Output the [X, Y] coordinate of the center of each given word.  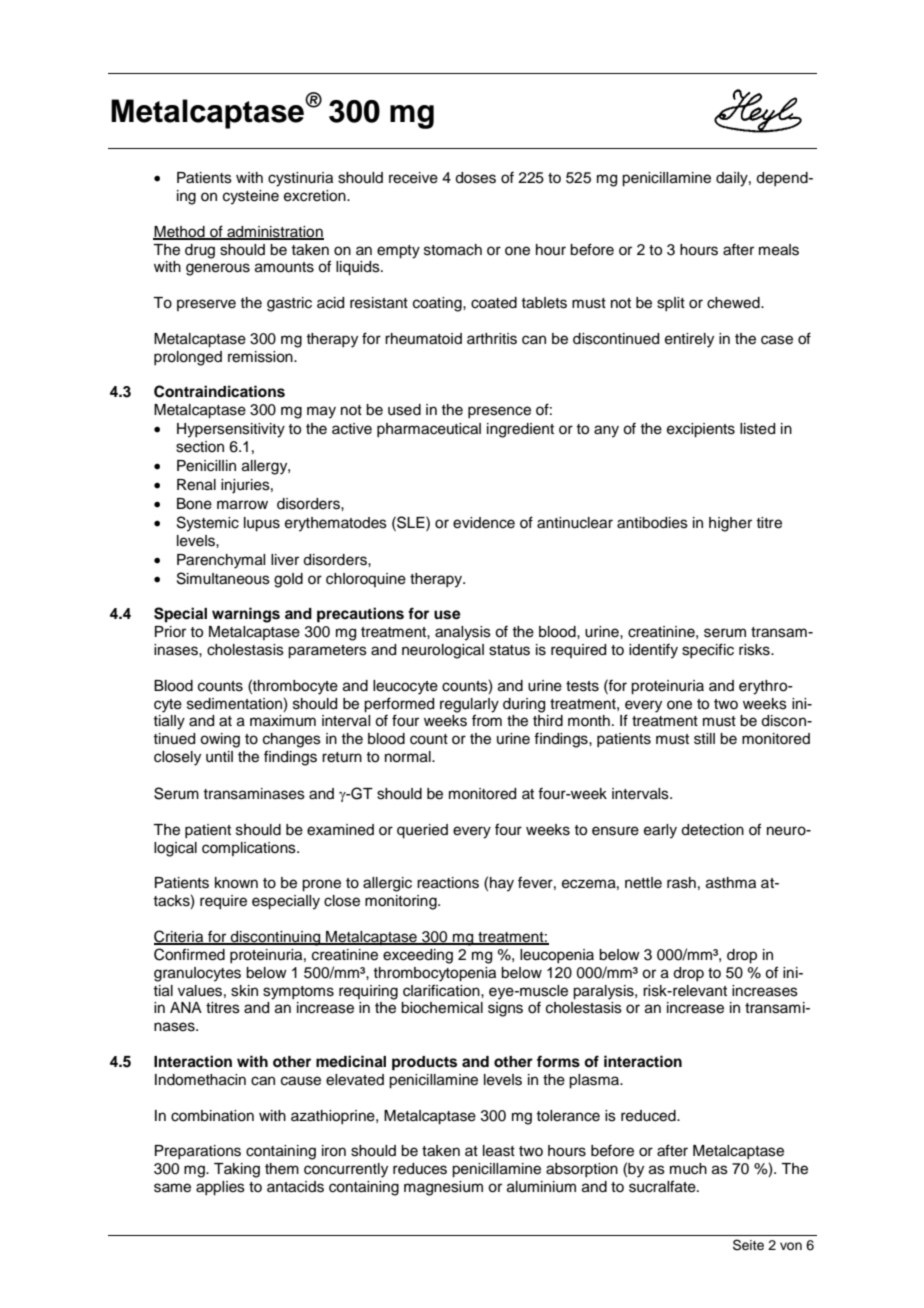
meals [779, 250]
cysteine [251, 197]
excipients [701, 430]
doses [475, 178]
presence [499, 412]
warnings [246, 615]
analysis [463, 633]
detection [712, 830]
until [219, 757]
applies [220, 1188]
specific [708, 650]
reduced [649, 1116]
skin [244, 991]
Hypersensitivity [231, 430]
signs [505, 1009]
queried [422, 831]
